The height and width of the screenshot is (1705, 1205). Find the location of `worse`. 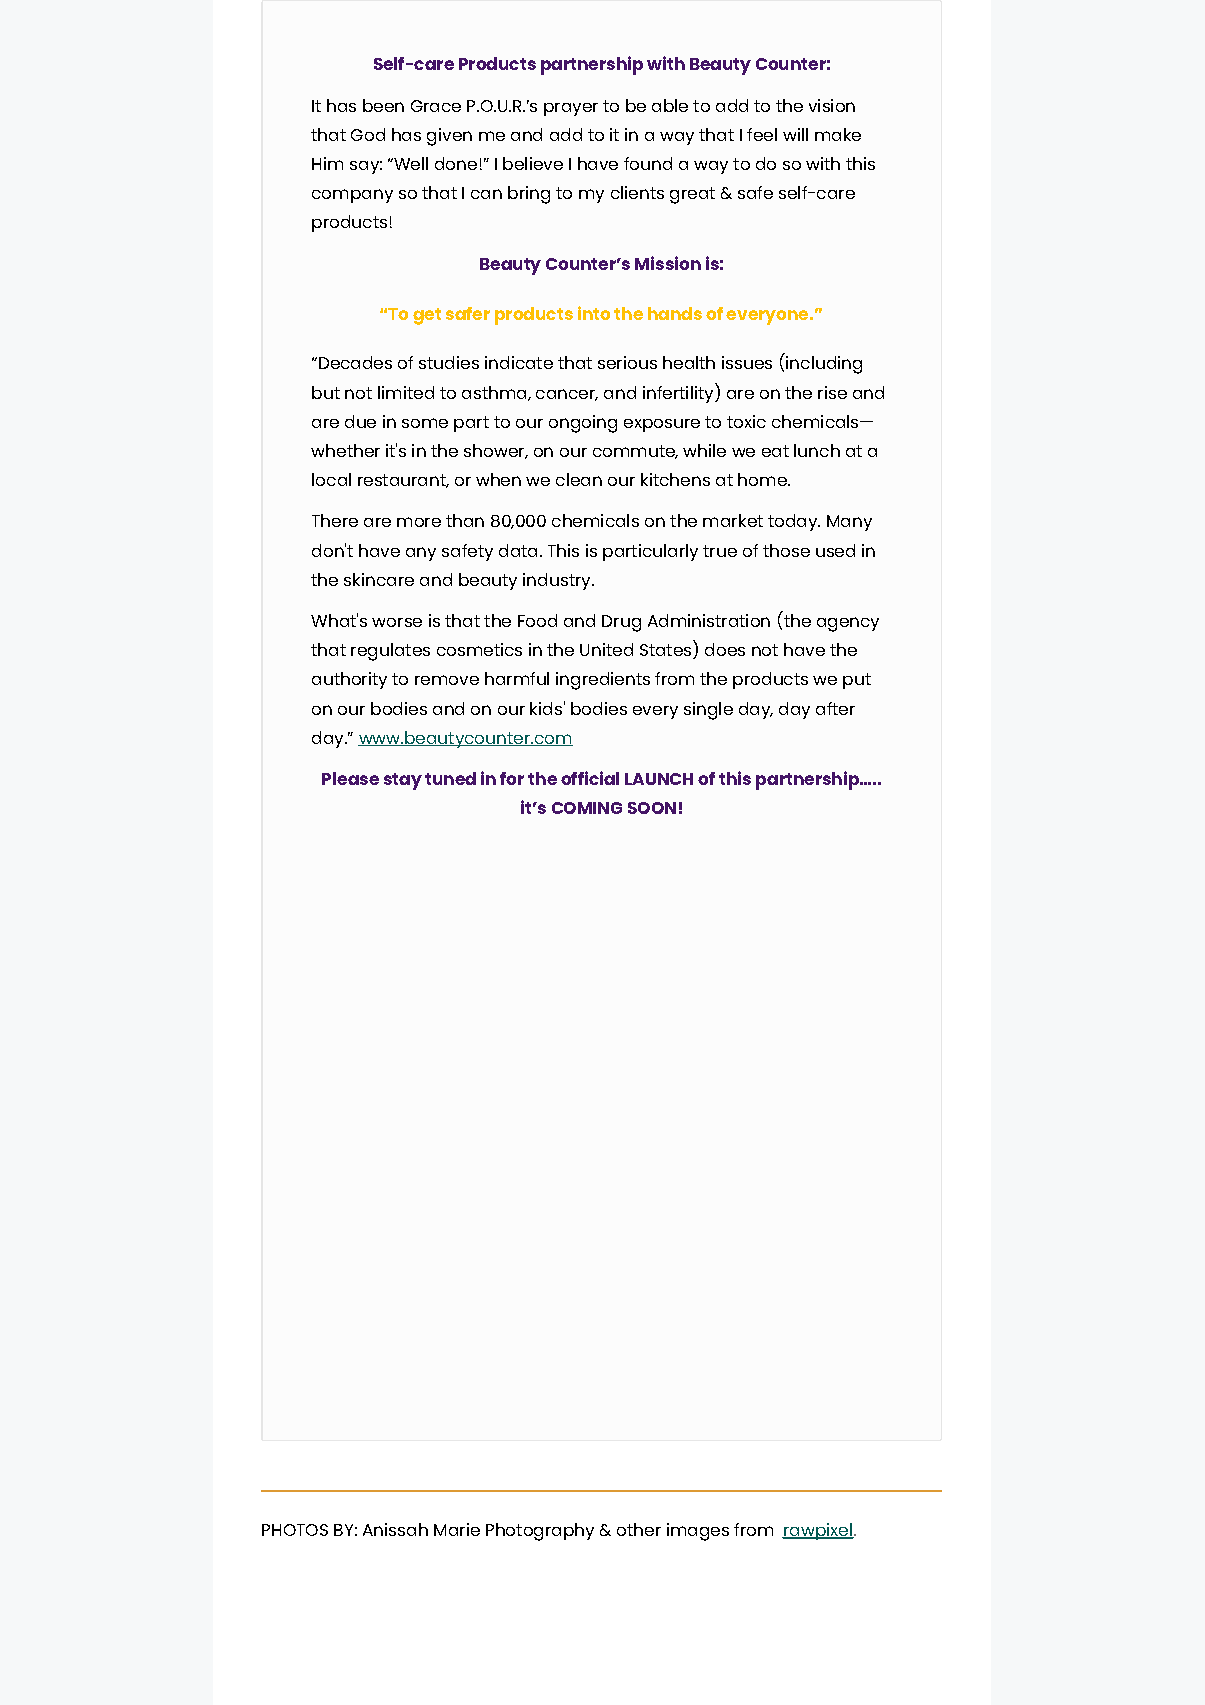

worse is located at coordinates (397, 622).
